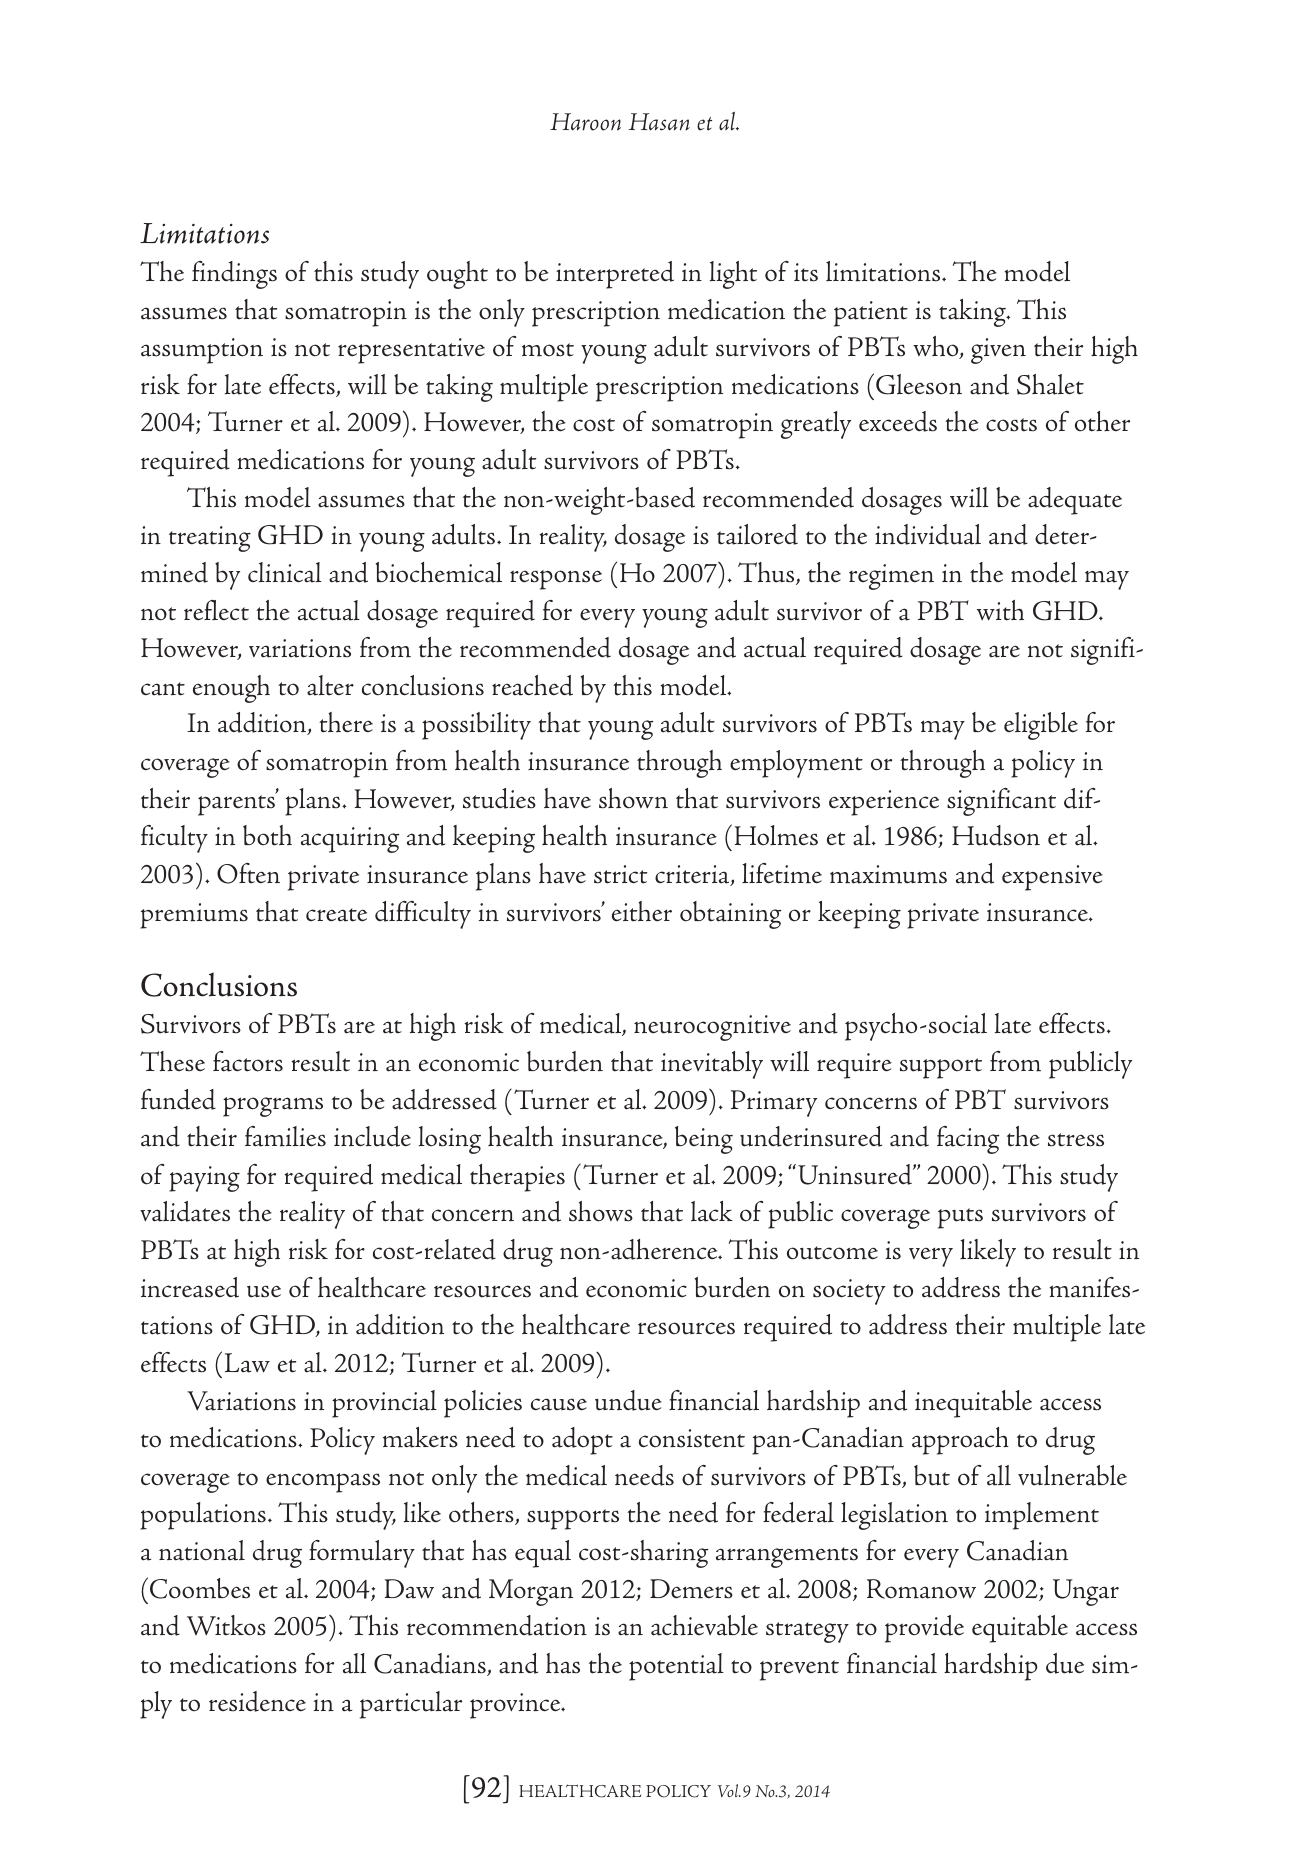  Describe the element at coordinates (871, 314) in the image. I see `patient` at that location.
